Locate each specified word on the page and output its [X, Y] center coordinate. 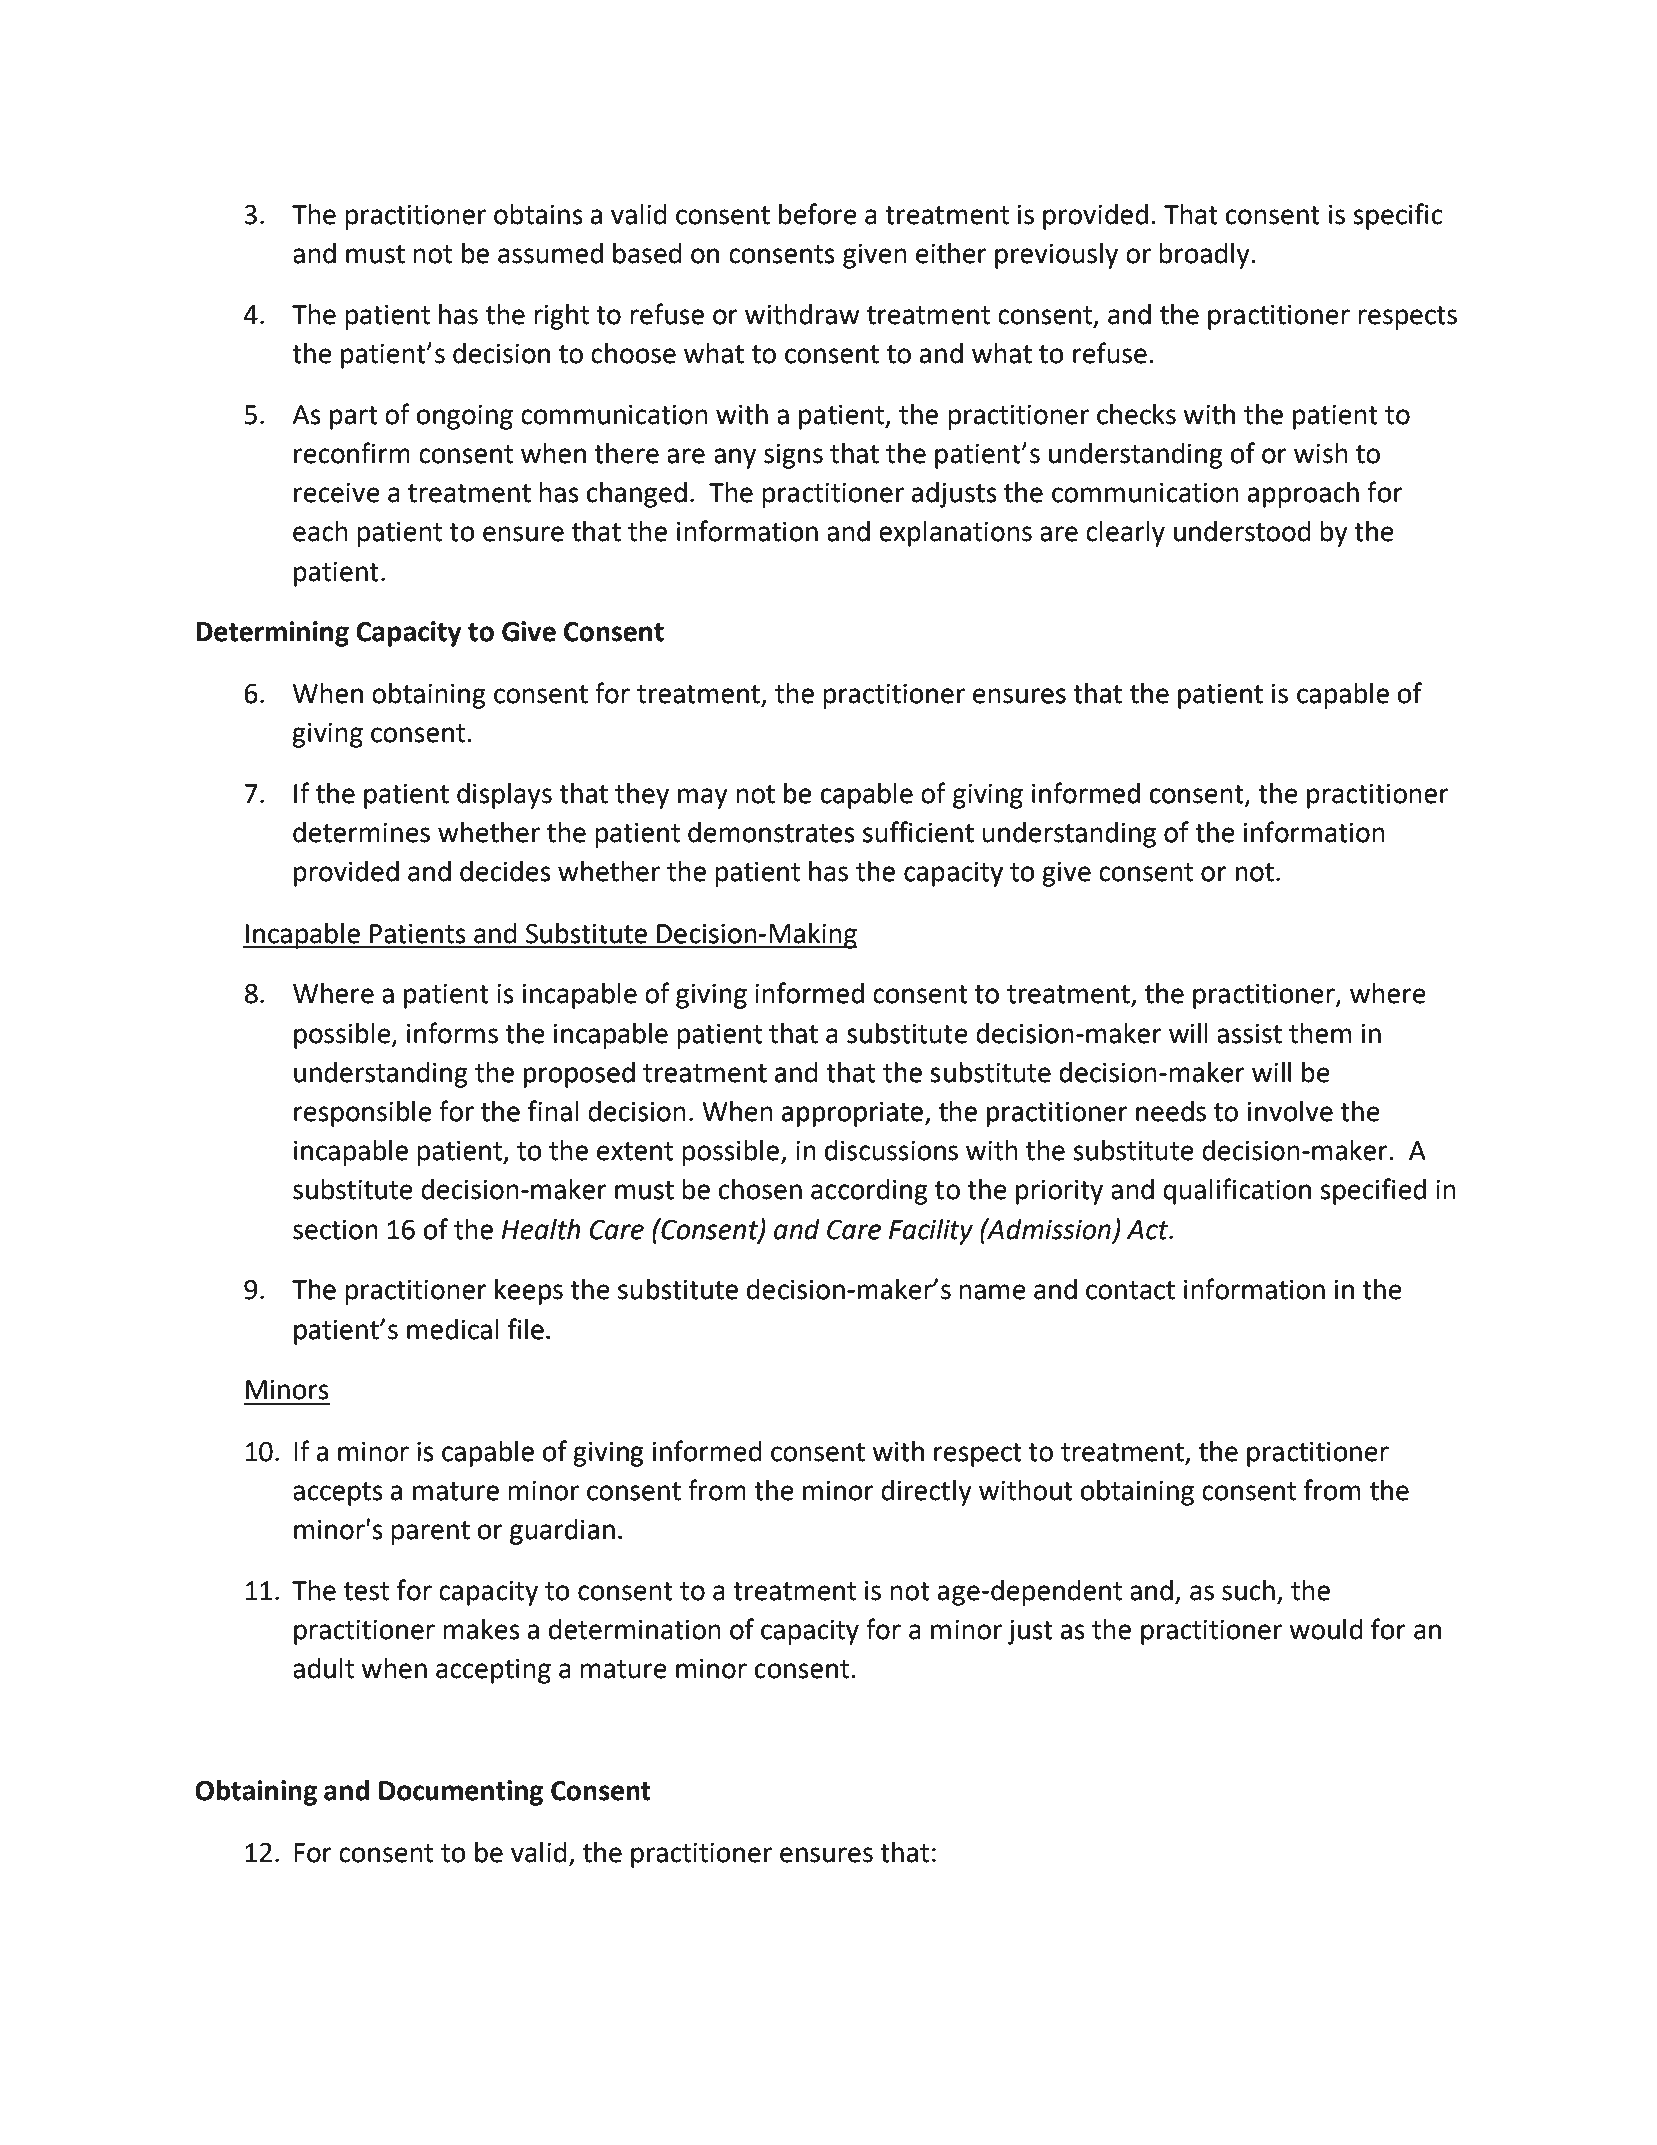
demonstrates [771, 832]
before [818, 214]
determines [361, 832]
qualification [1237, 1191]
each [320, 531]
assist [1249, 1034]
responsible [363, 1114]
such [1248, 1590]
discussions [891, 1150]
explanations [955, 534]
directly [926, 1493]
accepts [338, 1494]
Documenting [461, 1793]
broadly [1204, 256]
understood [1242, 531]
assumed [550, 253]
